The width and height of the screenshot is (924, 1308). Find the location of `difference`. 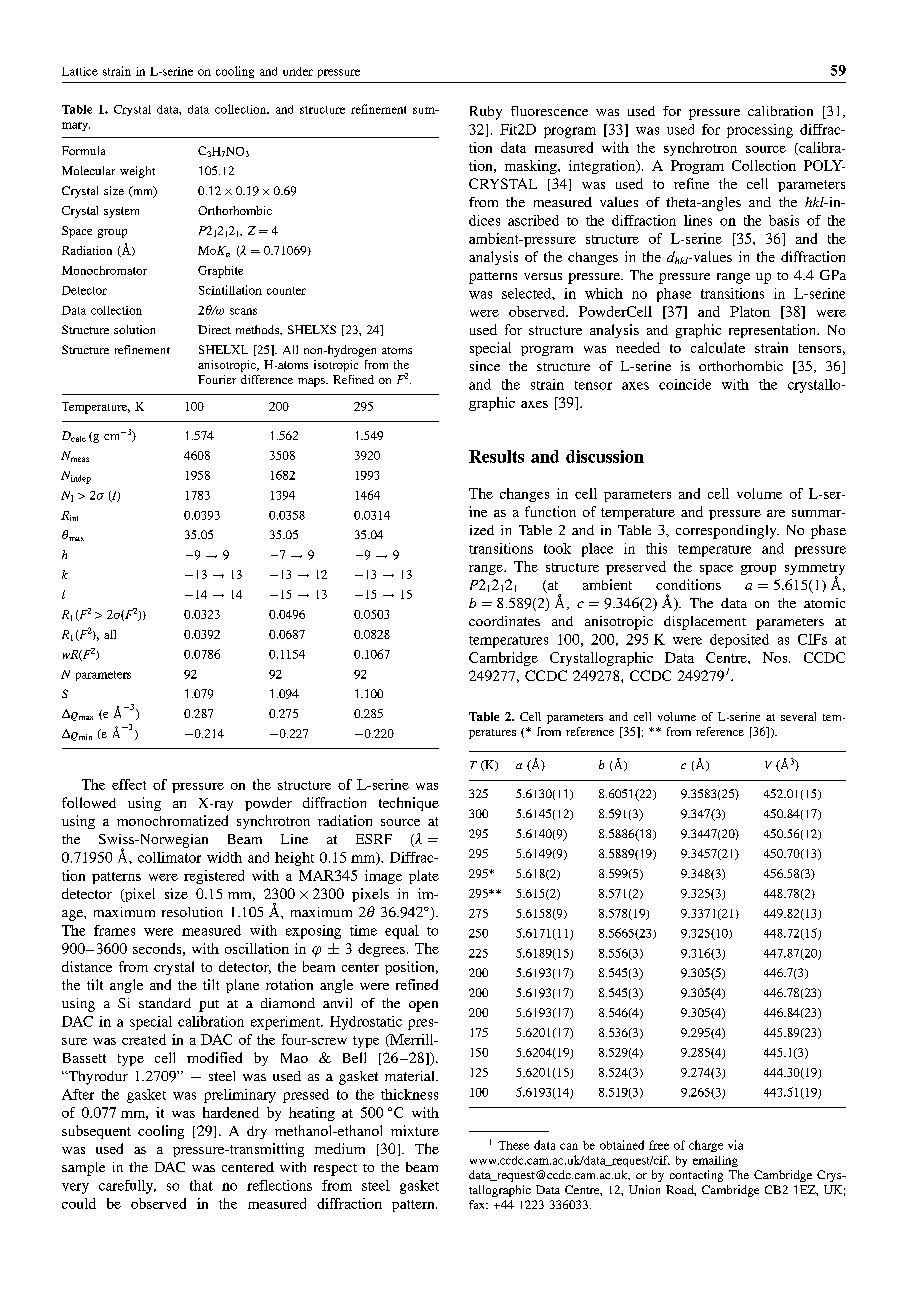

difference is located at coordinates (267, 379).
